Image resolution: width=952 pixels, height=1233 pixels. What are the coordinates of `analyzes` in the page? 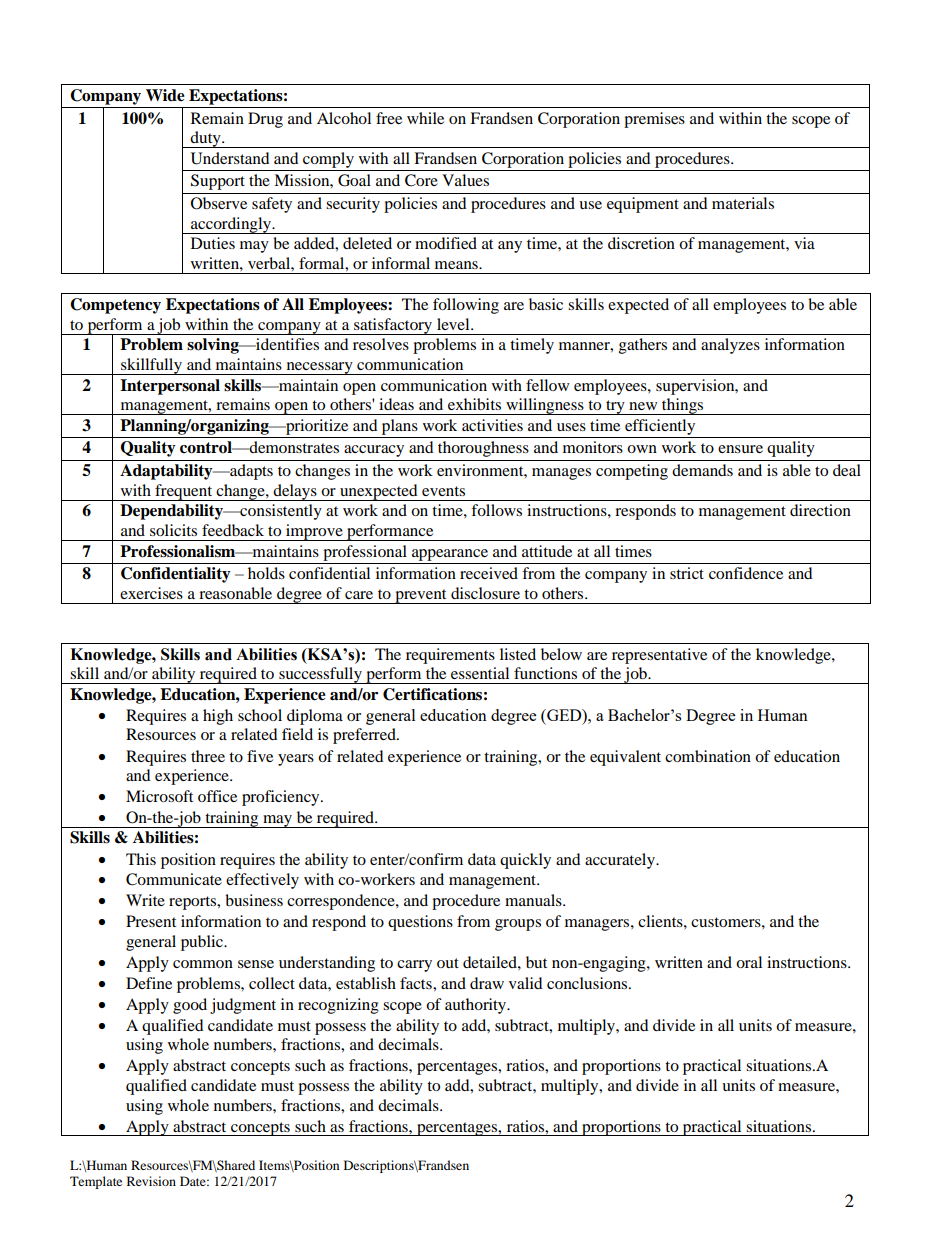 It's located at (730, 346).
